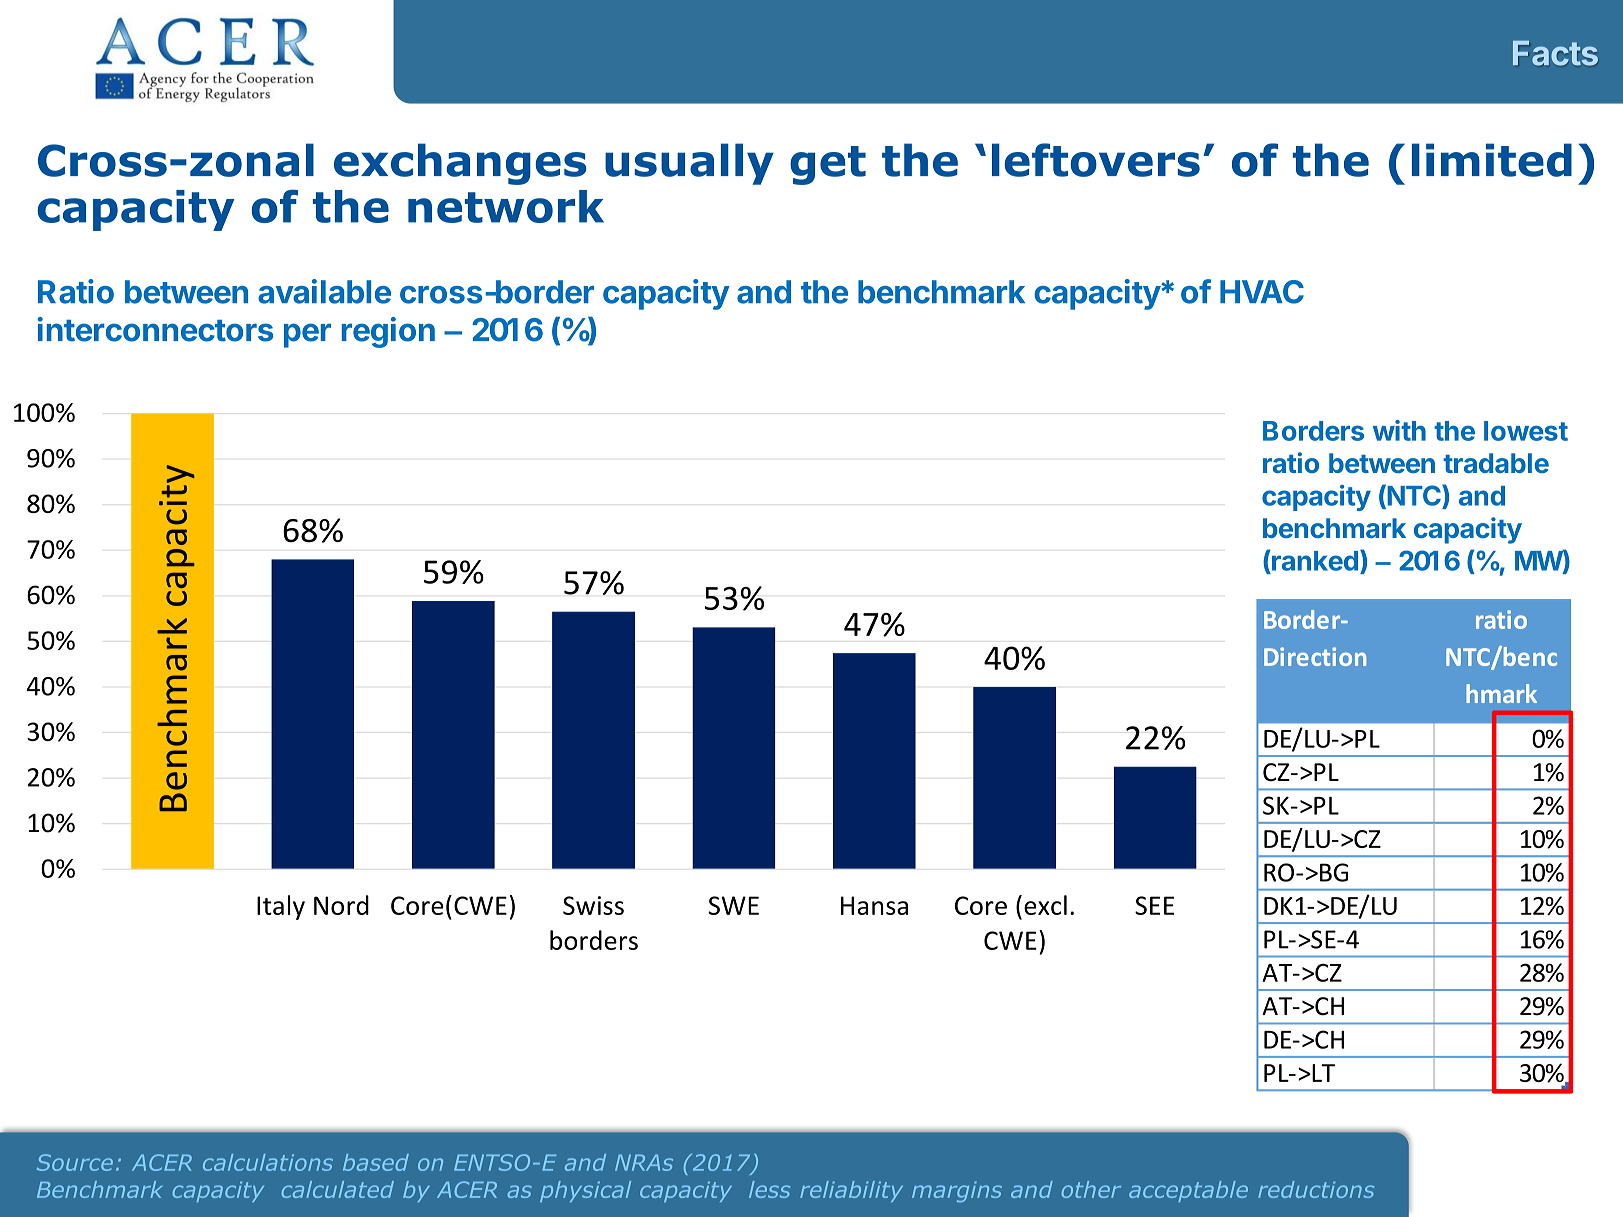 Image resolution: width=1623 pixels, height=1217 pixels. What do you see at coordinates (769, 1189) in the page?
I see `less` at bounding box center [769, 1189].
